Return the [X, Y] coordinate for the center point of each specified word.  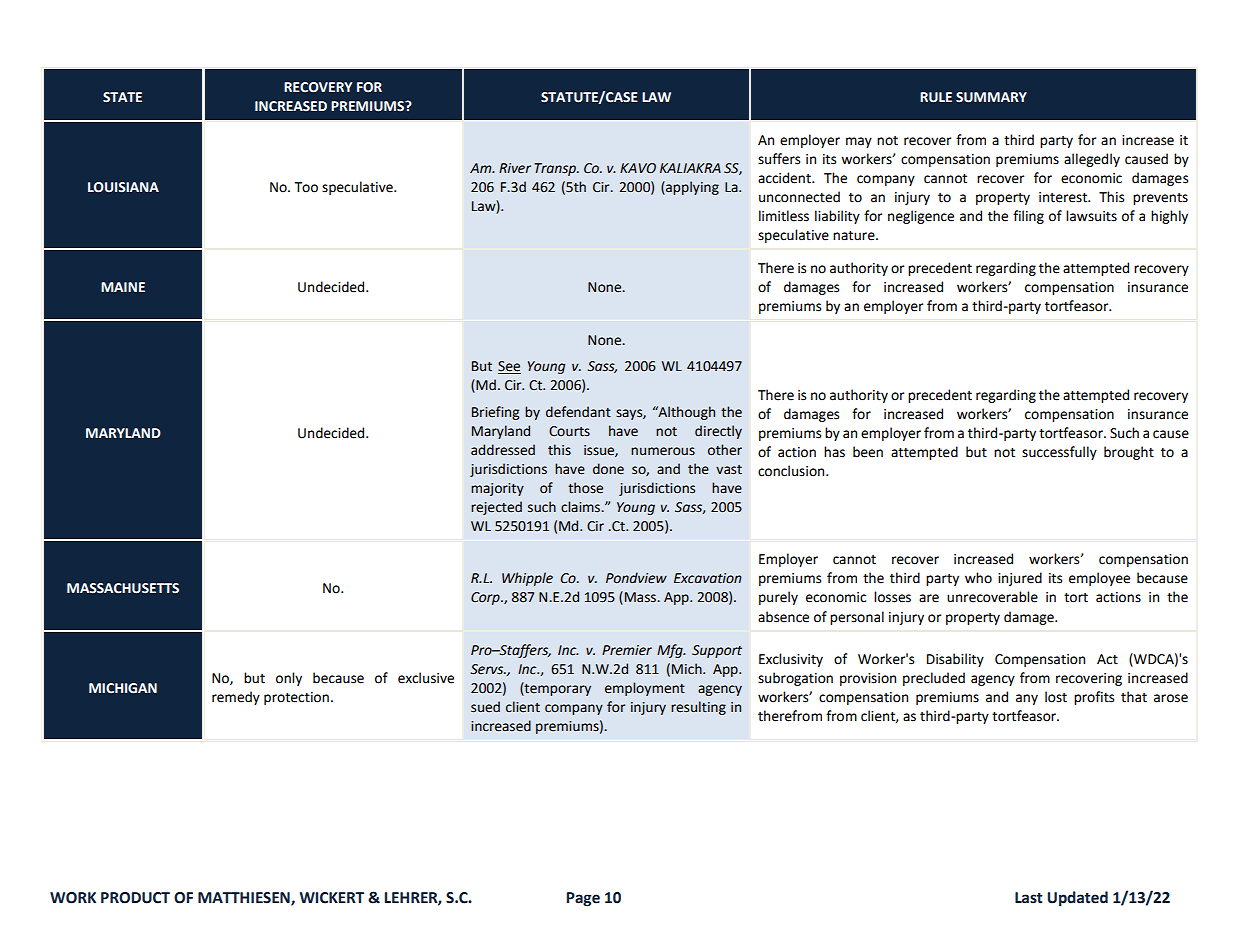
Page [583, 899]
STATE [122, 97]
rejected [496, 508]
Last [1029, 898]
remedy [236, 698]
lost [1056, 697]
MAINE [123, 287]
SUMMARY [991, 97]
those [585, 488]
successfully [1059, 453]
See [509, 367]
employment [645, 689]
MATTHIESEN [245, 898]
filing [1028, 217]
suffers [779, 159]
